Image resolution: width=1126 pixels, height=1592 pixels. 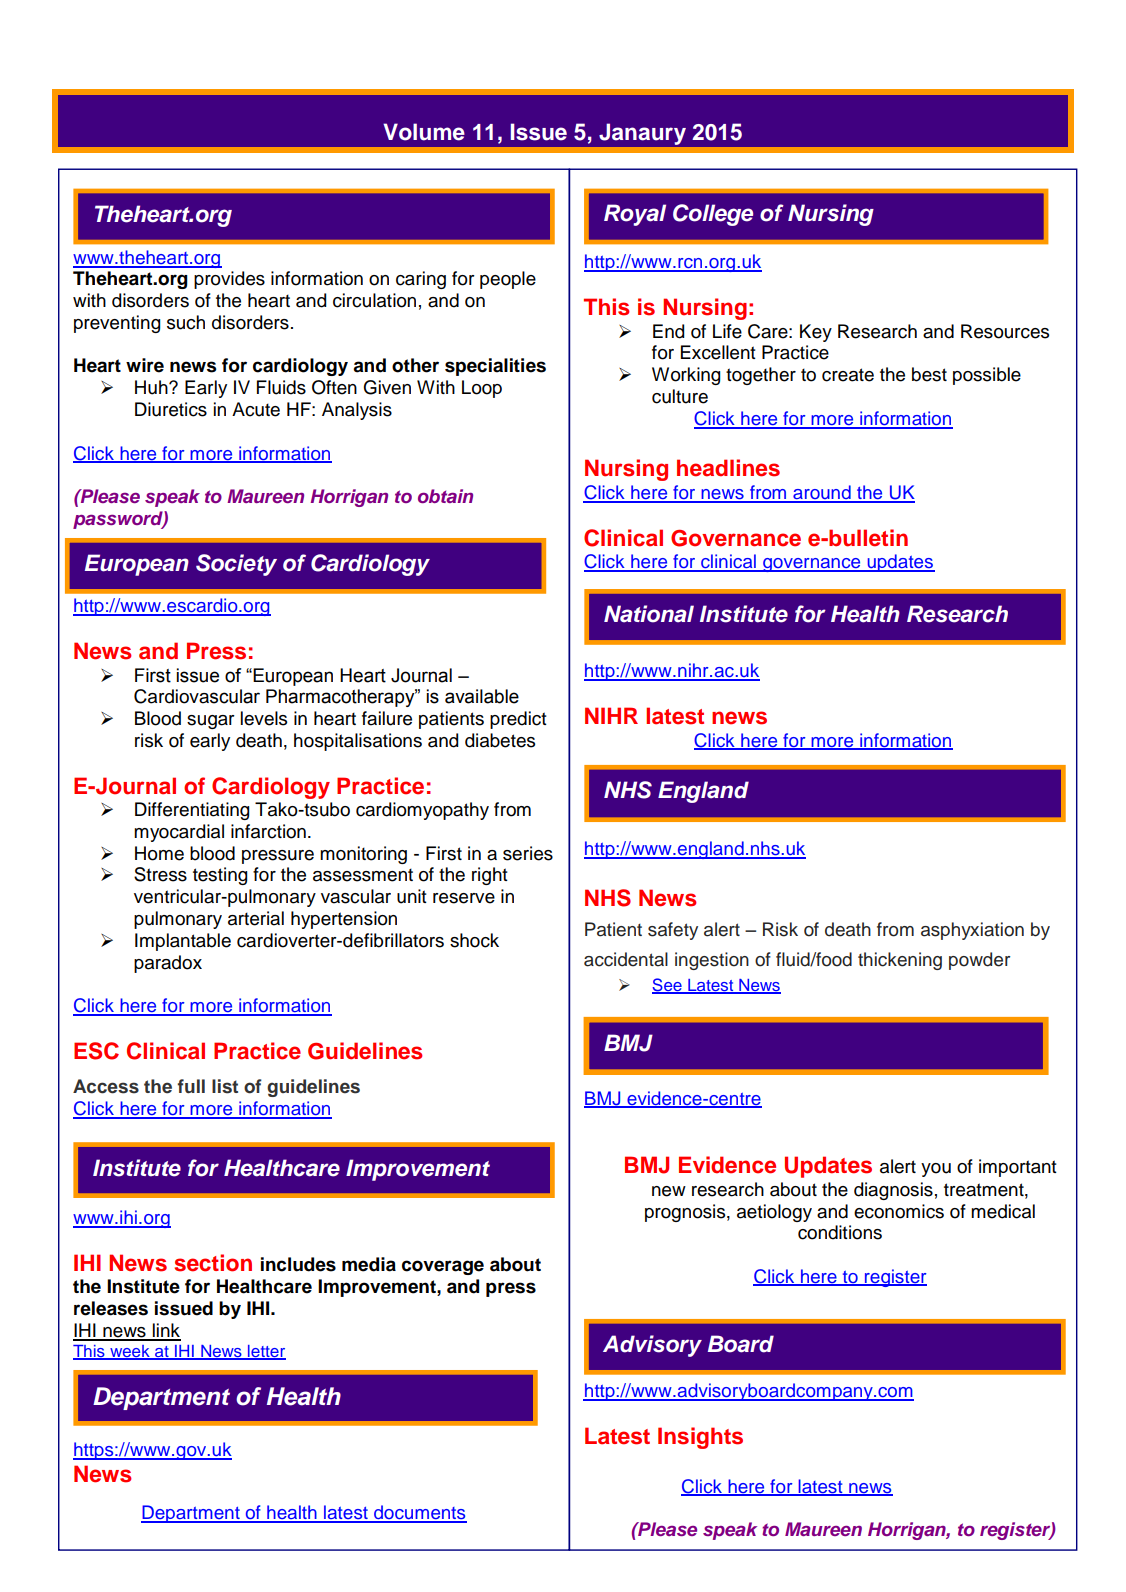 What do you see at coordinates (229, 280) in the screenshot?
I see `provides` at bounding box center [229, 280].
